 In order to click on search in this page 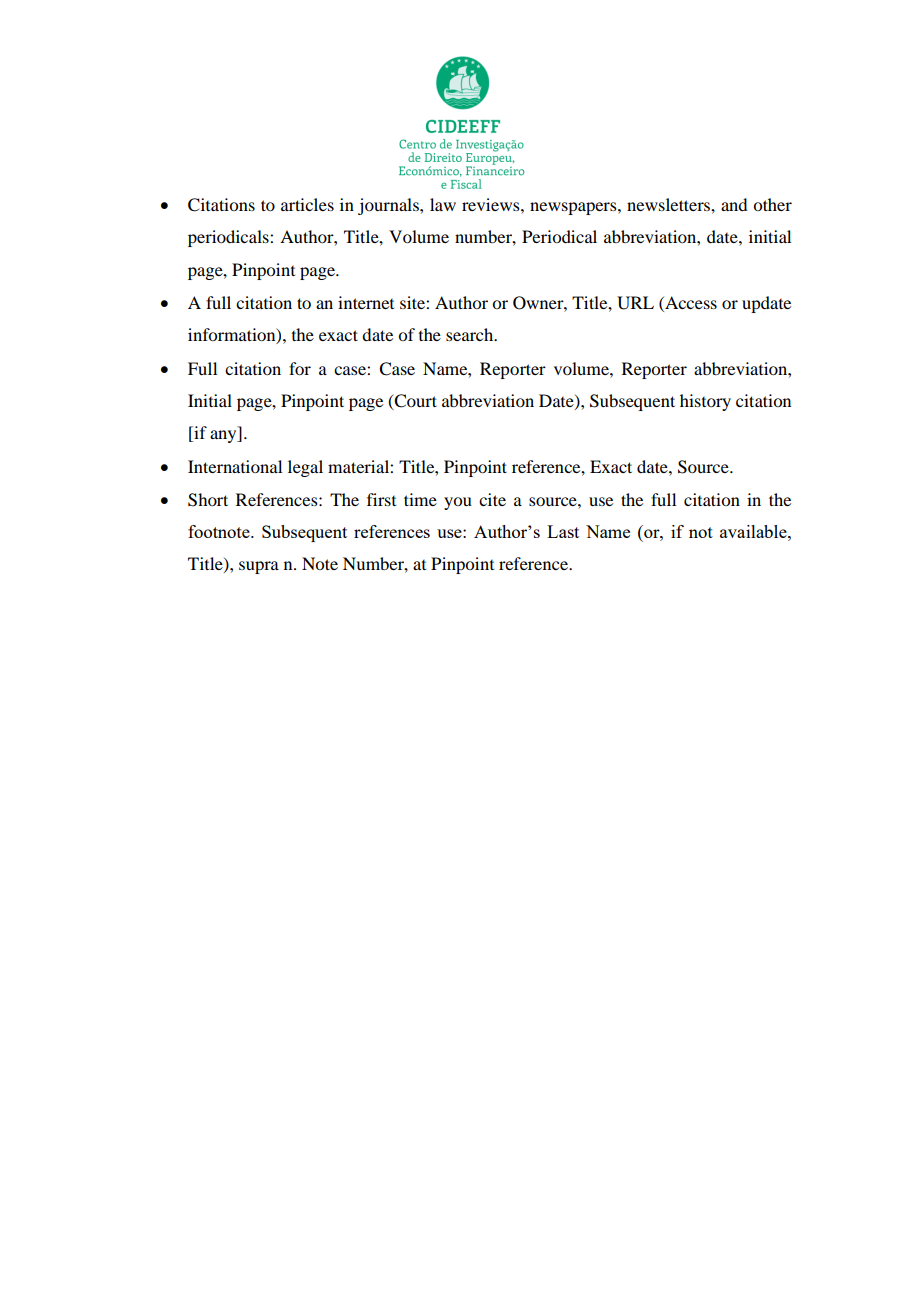, I will do `click(471, 334)`.
